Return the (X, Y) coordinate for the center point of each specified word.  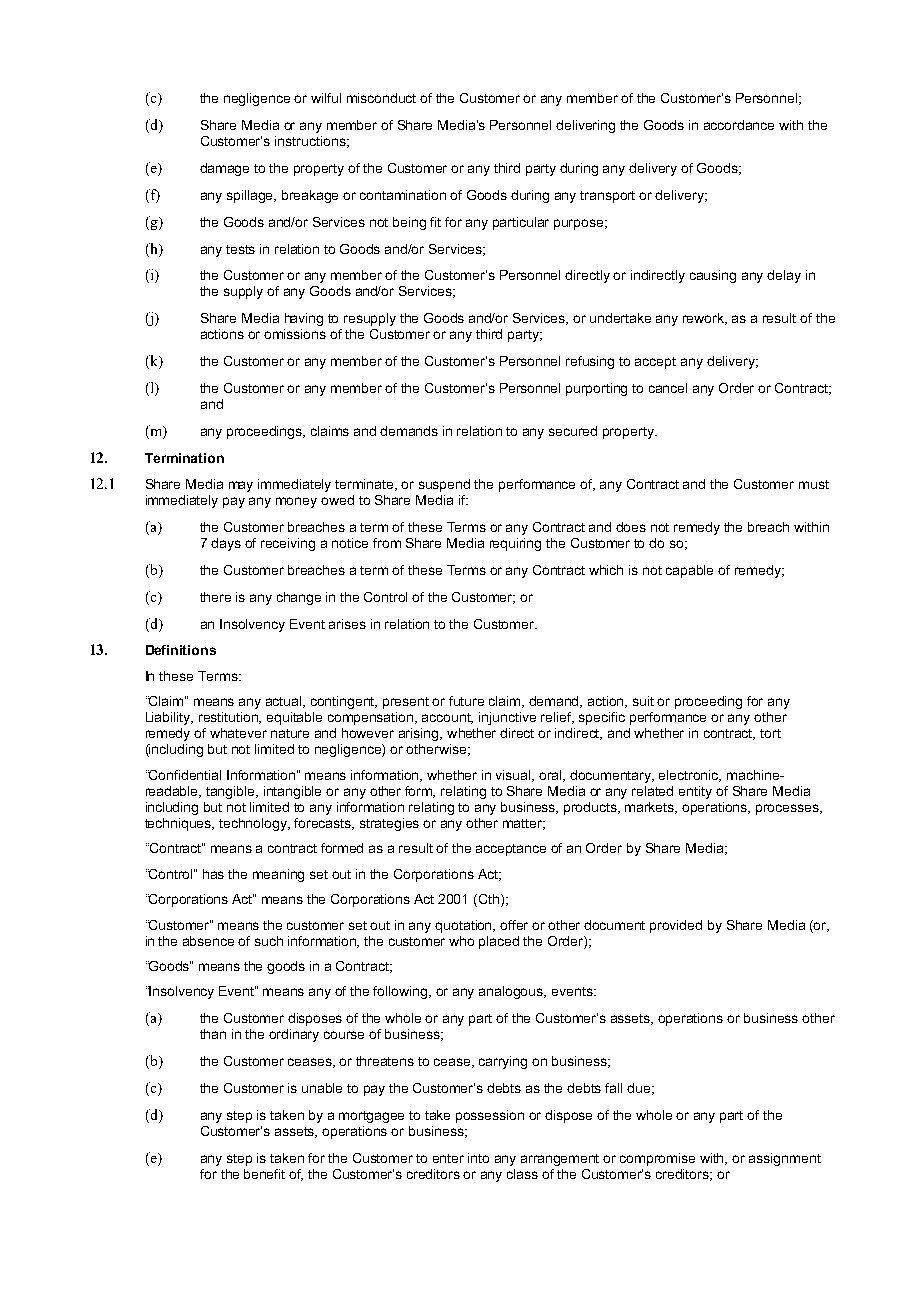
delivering (585, 126)
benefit (264, 1174)
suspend (444, 485)
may (241, 486)
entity (695, 792)
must (814, 484)
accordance (739, 125)
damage (224, 169)
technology (254, 824)
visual (515, 776)
